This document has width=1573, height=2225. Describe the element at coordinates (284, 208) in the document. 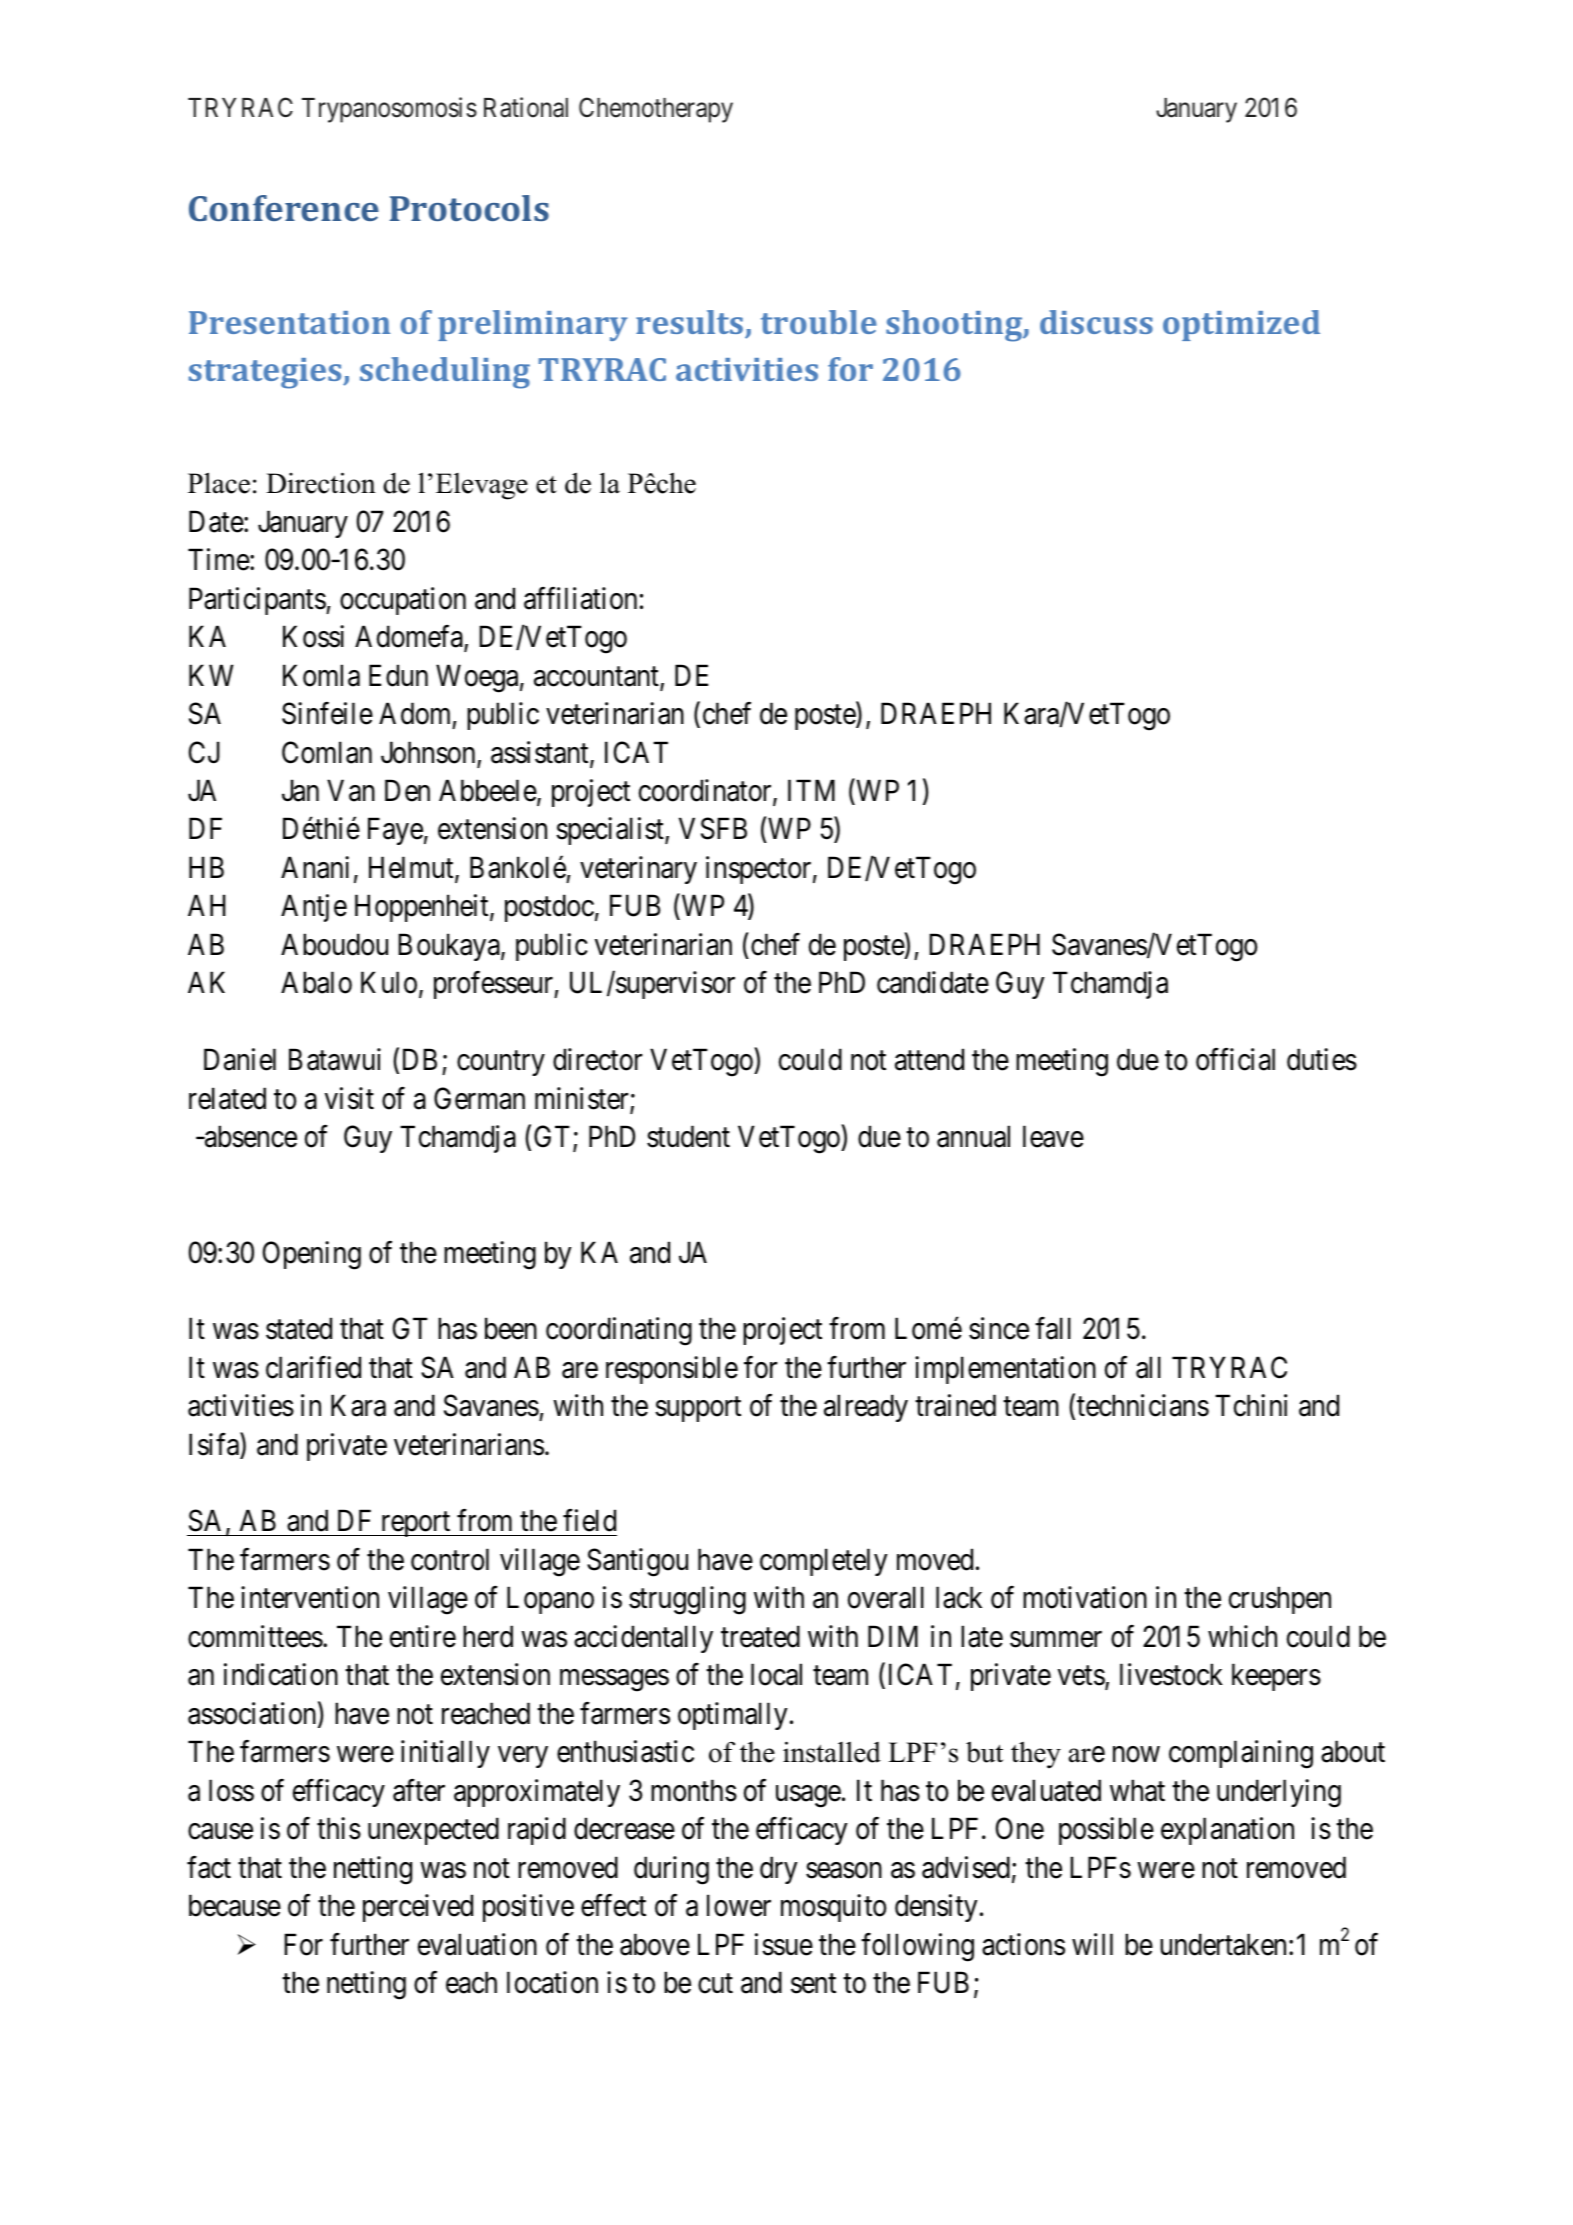

I see `Conference` at that location.
